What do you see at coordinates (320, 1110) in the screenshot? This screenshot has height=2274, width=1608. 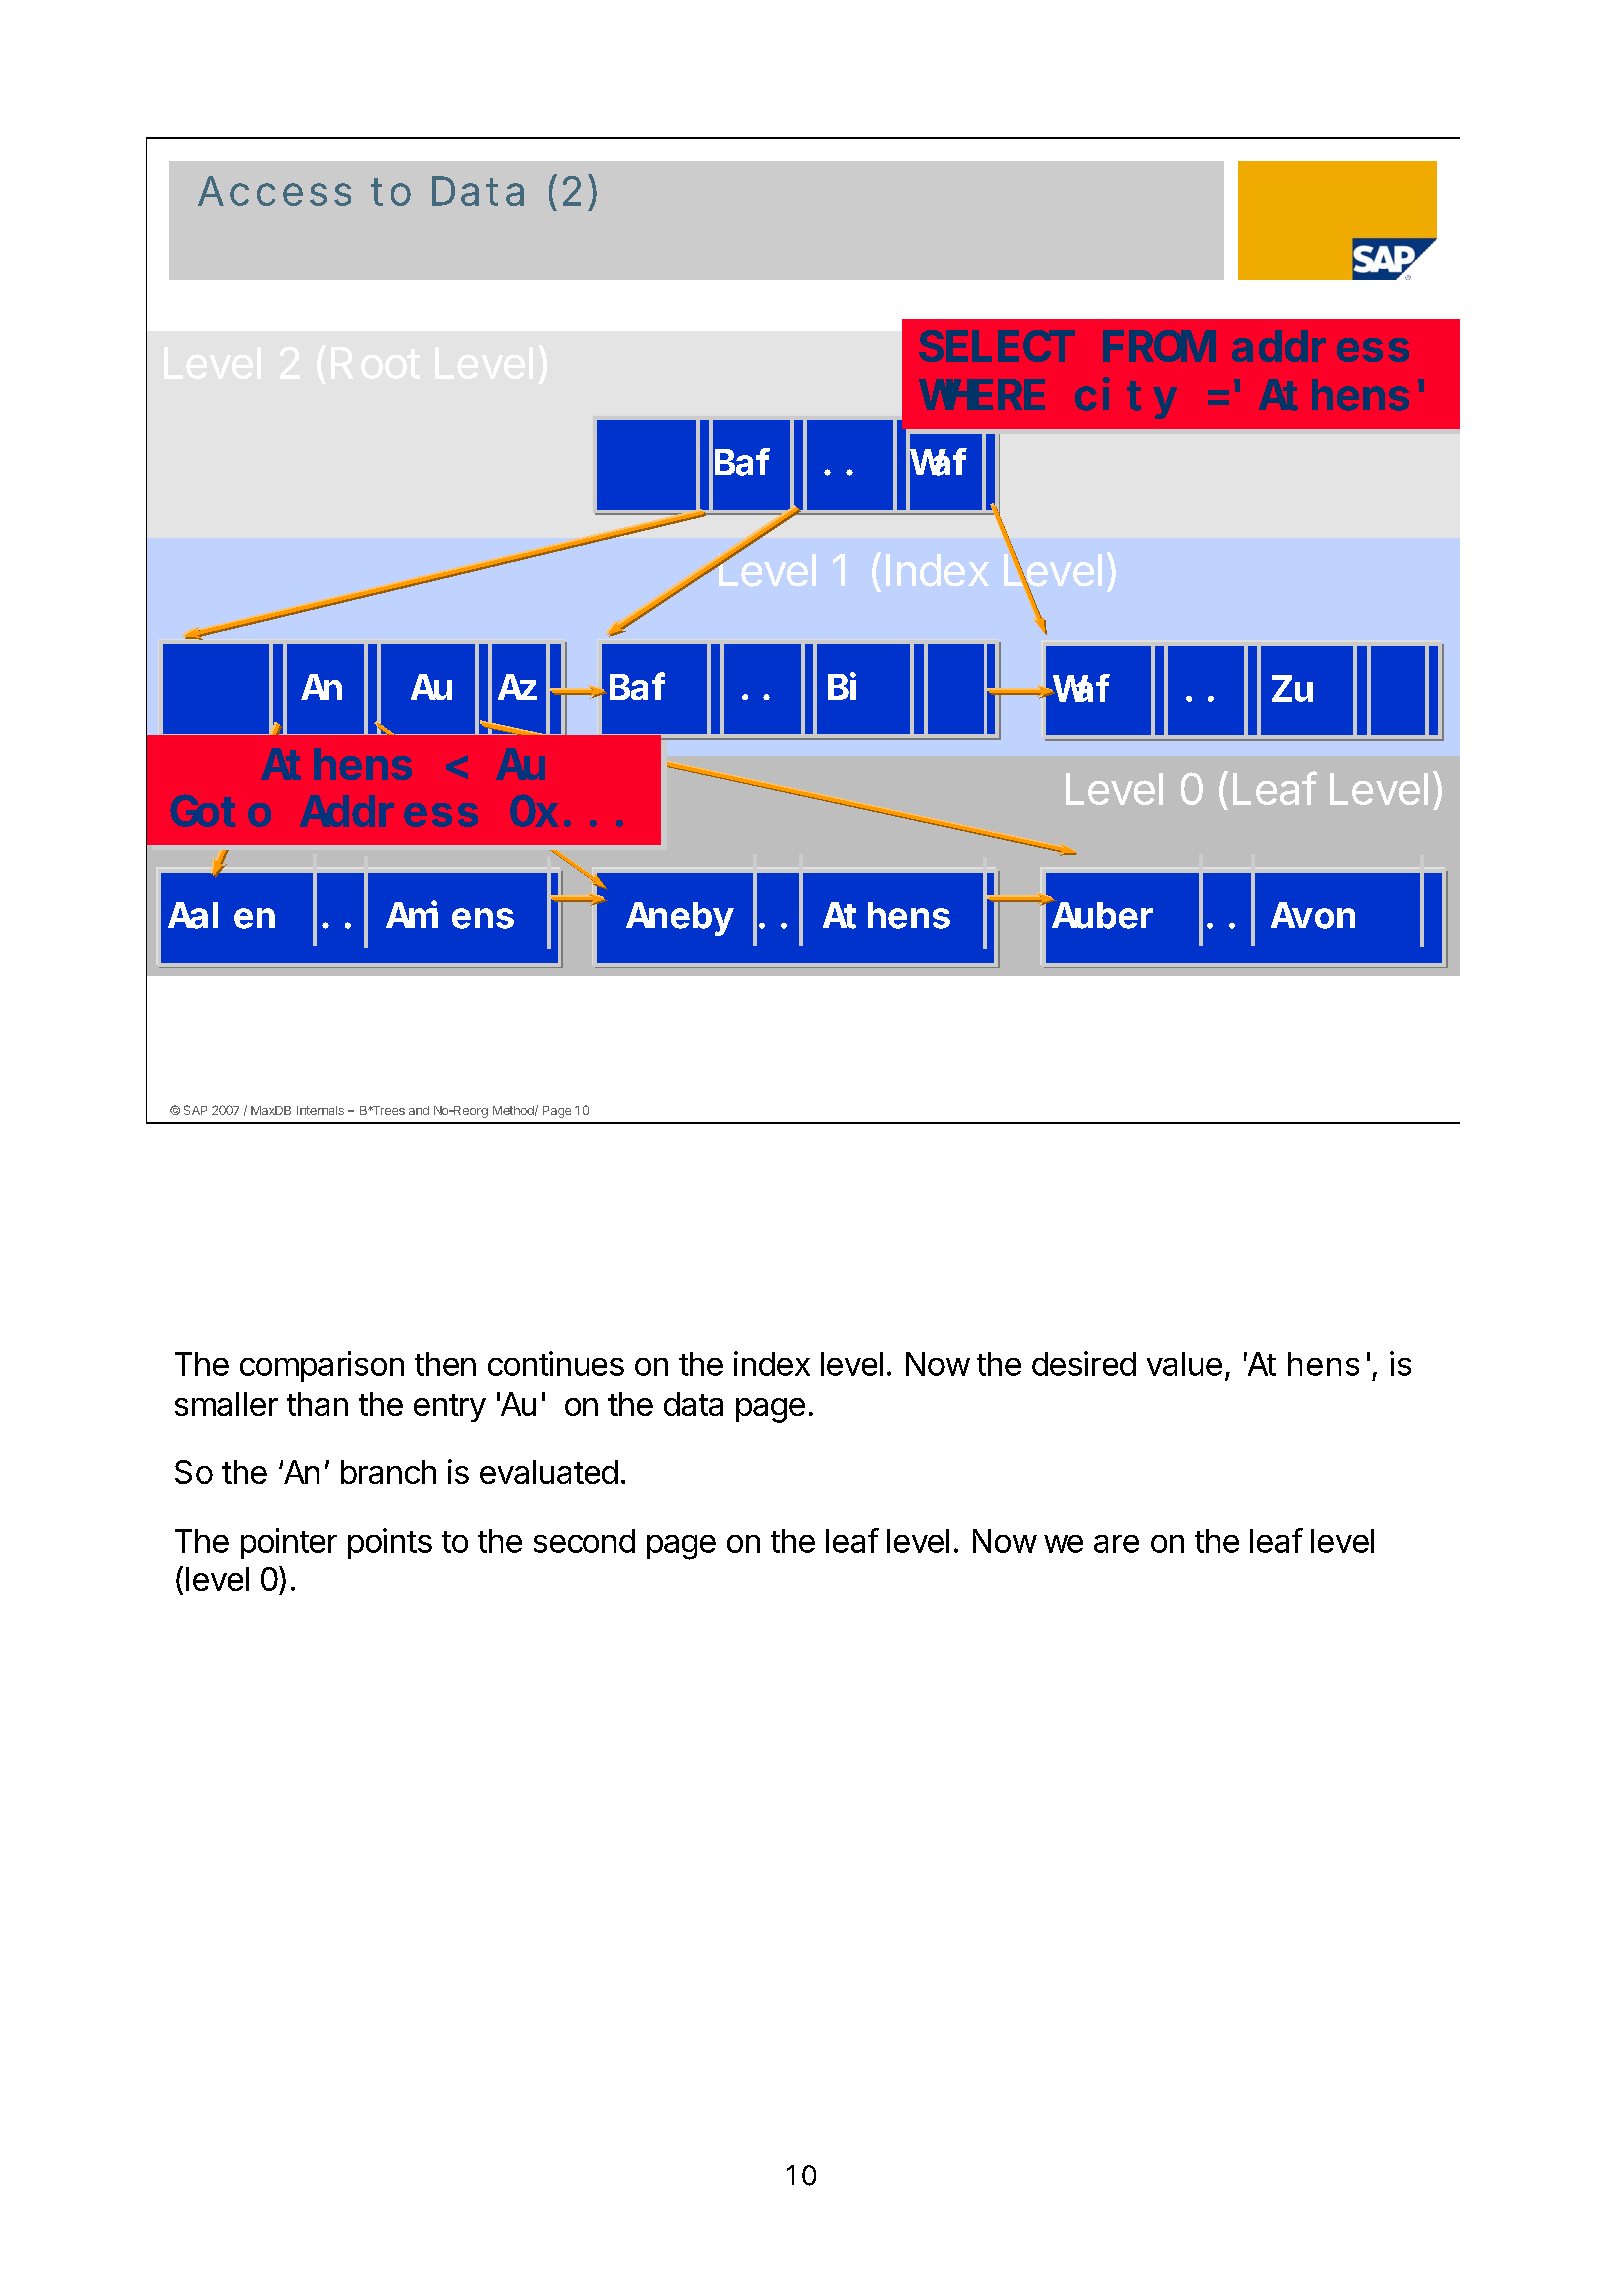 I see `Internals` at bounding box center [320, 1110].
